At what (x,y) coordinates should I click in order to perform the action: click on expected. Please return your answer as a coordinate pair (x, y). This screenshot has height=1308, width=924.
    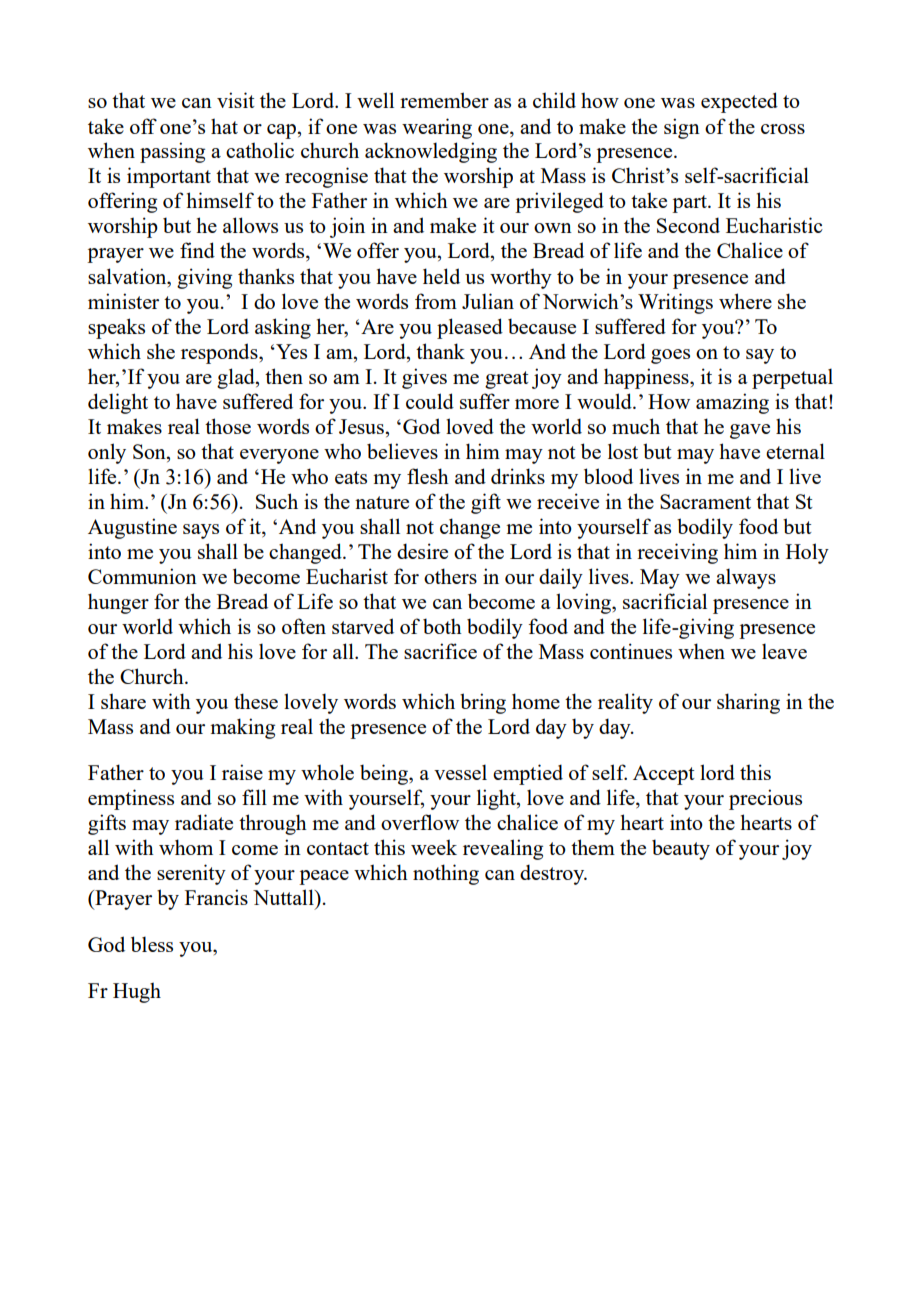
    Looking at the image, I should click on (739, 102).
